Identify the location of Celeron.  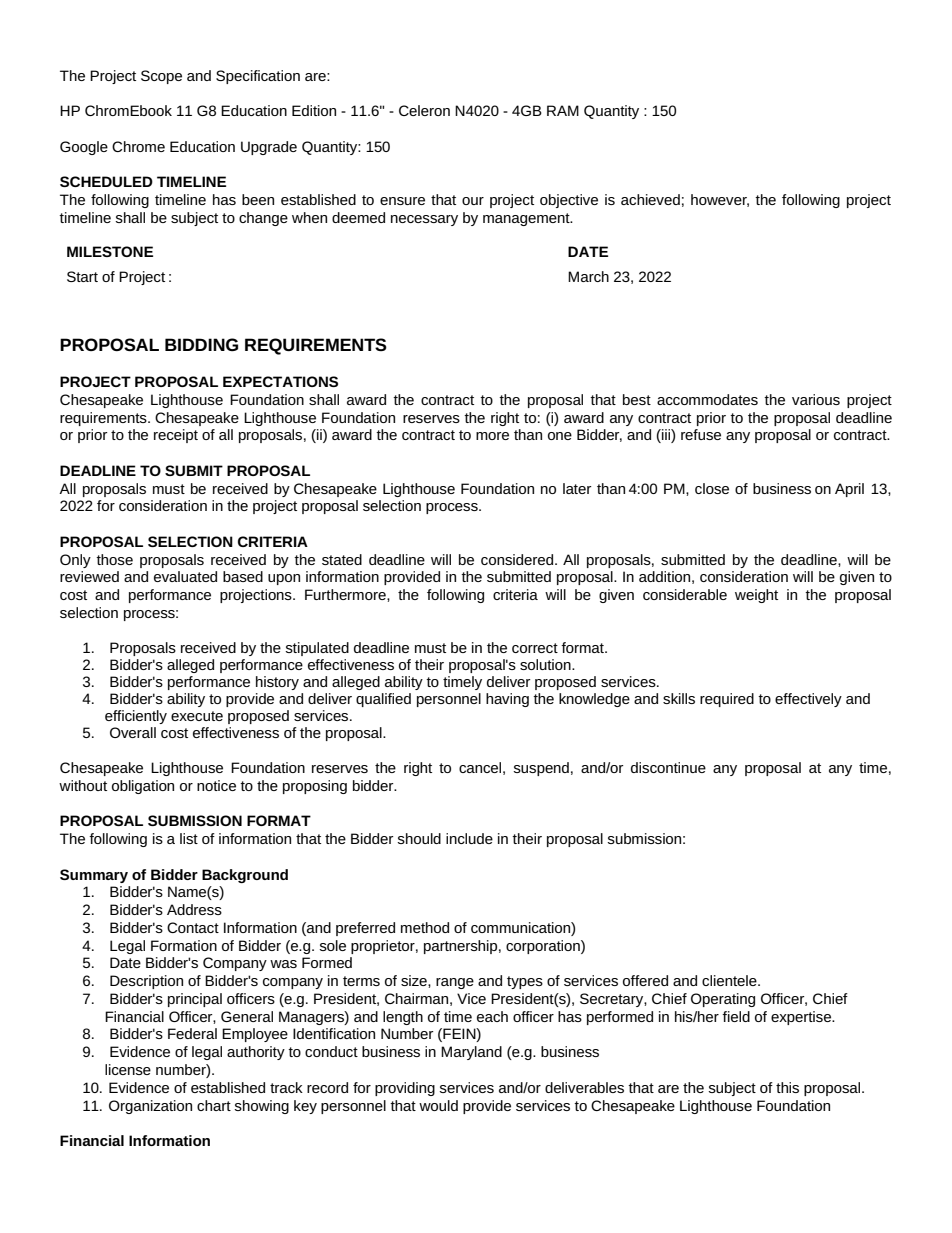
(424, 110).
